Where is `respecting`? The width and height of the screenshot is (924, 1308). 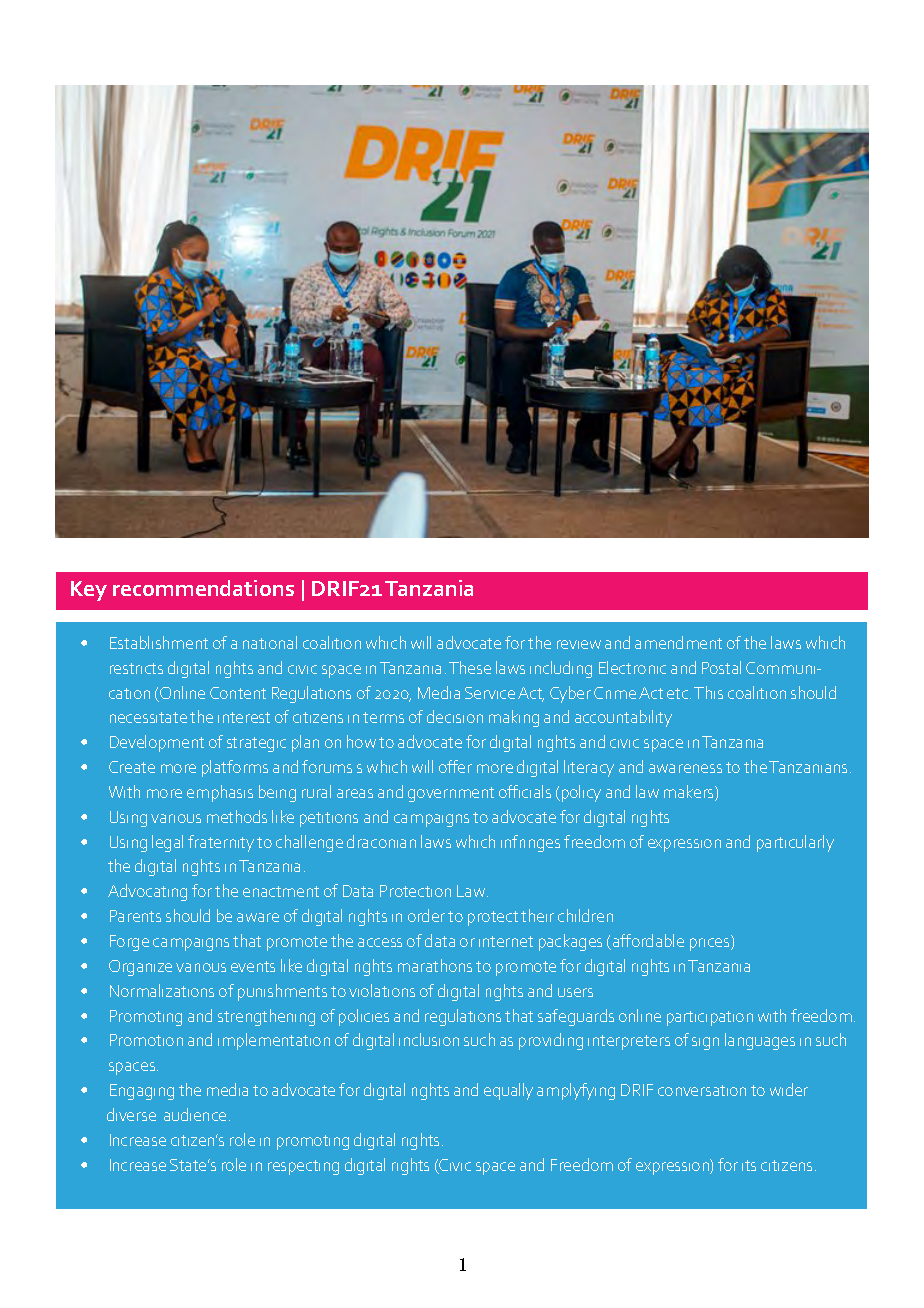 respecting is located at coordinates (303, 1167).
